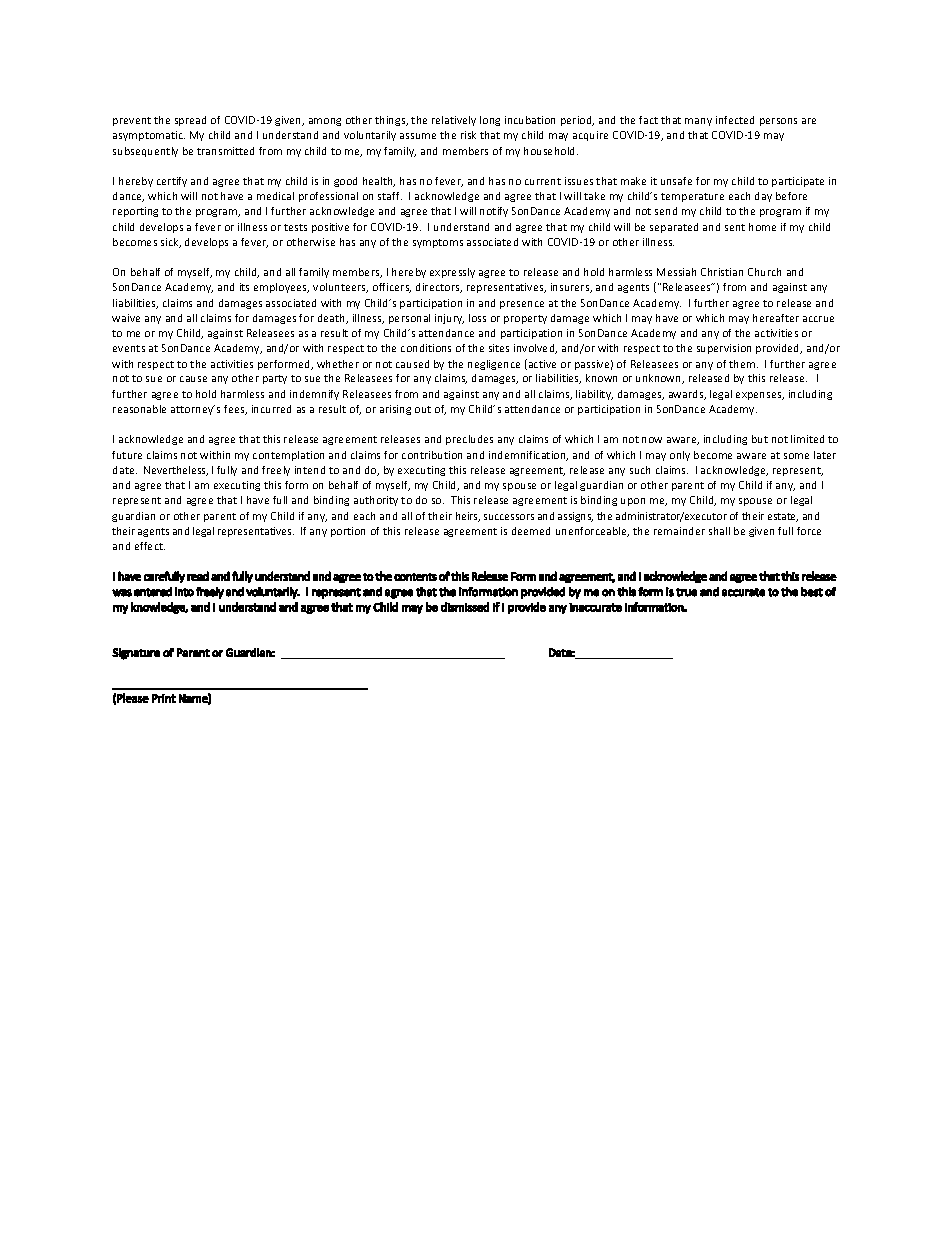  Describe the element at coordinates (735, 120) in the screenshot. I see `infected` at that location.
